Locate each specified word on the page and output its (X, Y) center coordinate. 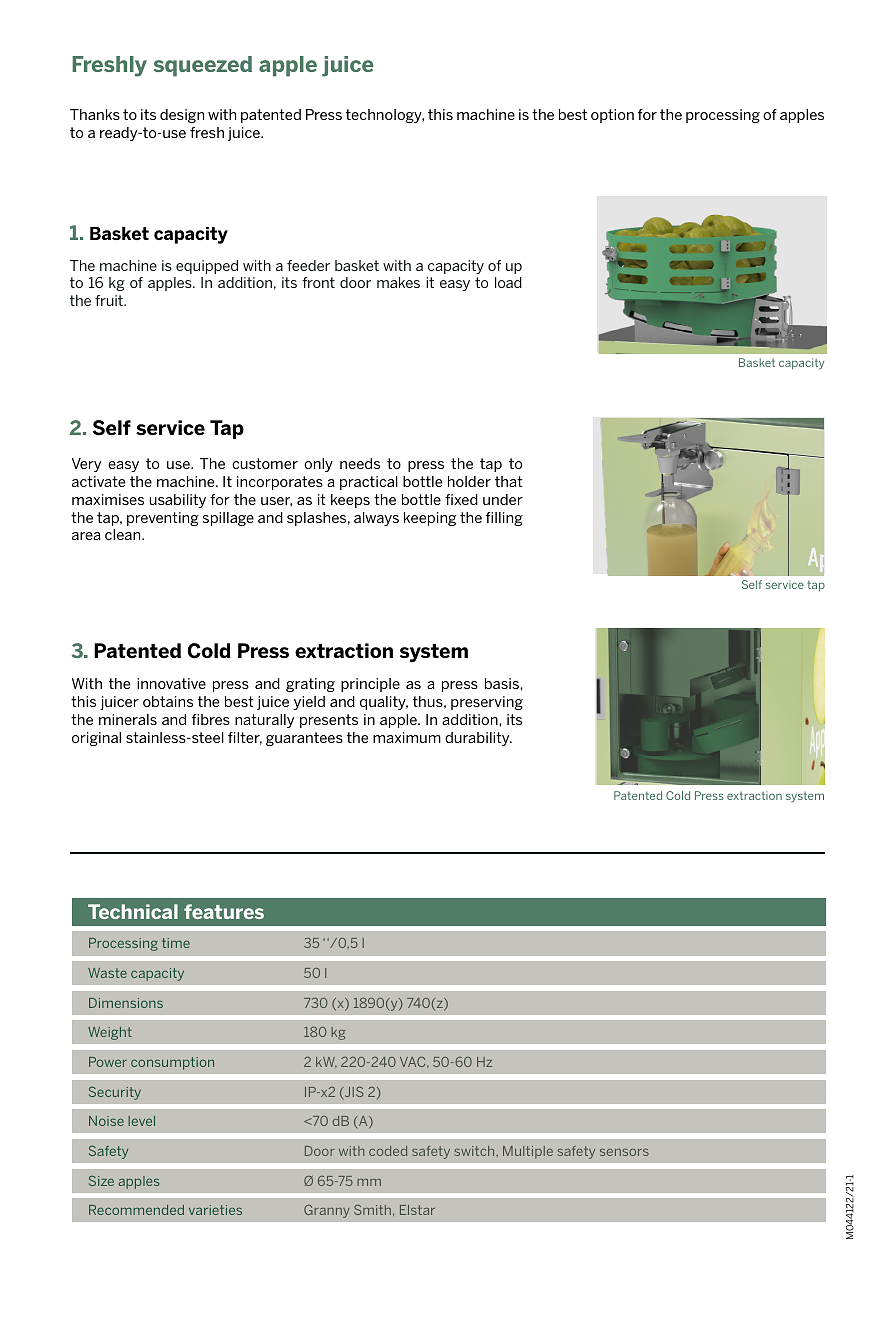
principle (370, 685)
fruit (110, 300)
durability (478, 739)
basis (503, 683)
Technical (133, 911)
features (224, 911)
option (612, 116)
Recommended (136, 1210)
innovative (171, 683)
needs (360, 463)
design (182, 116)
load (508, 282)
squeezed (203, 66)
